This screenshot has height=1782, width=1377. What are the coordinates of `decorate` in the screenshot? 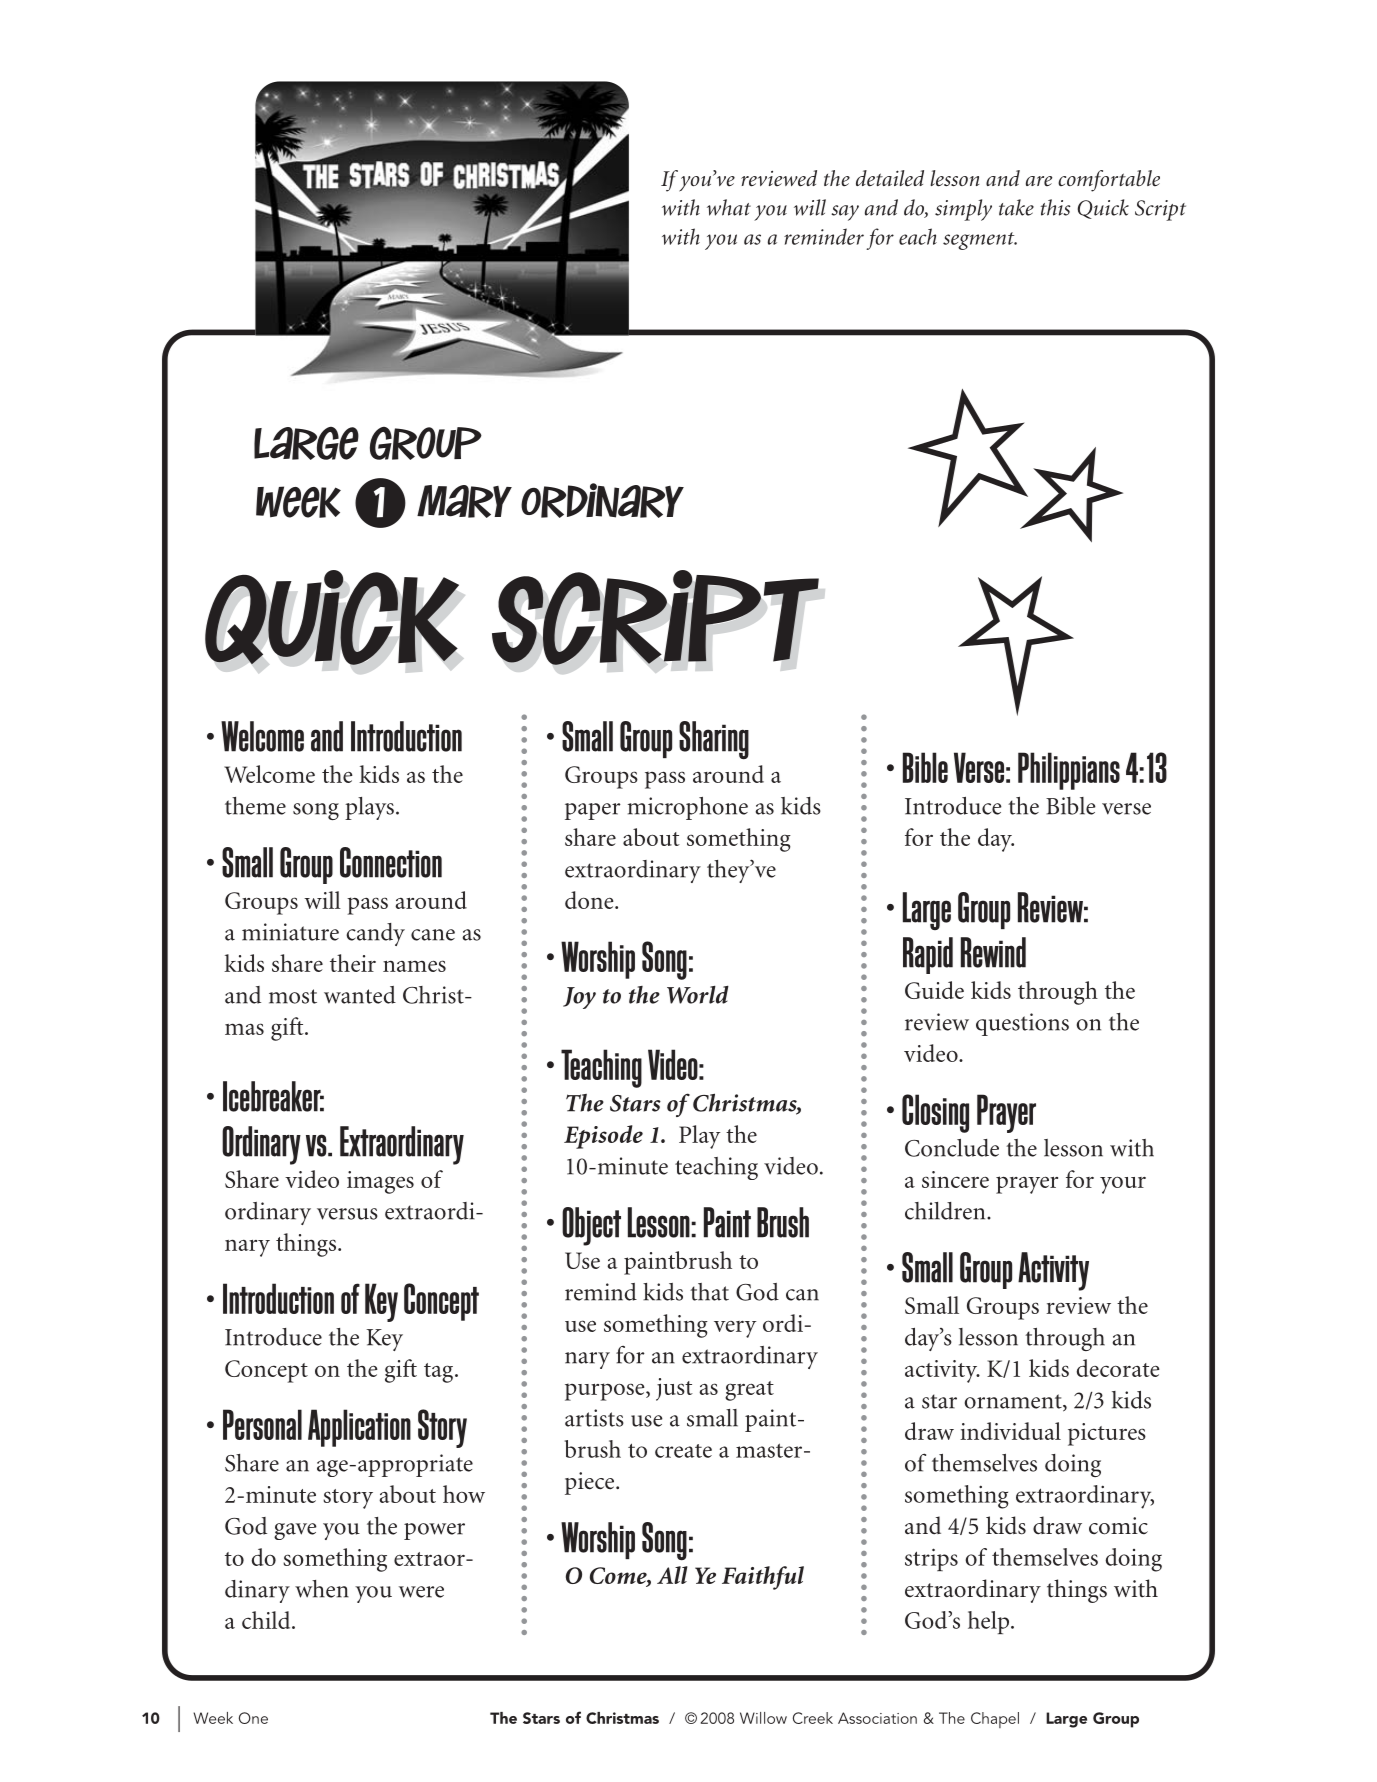 It's located at (1118, 1368).
